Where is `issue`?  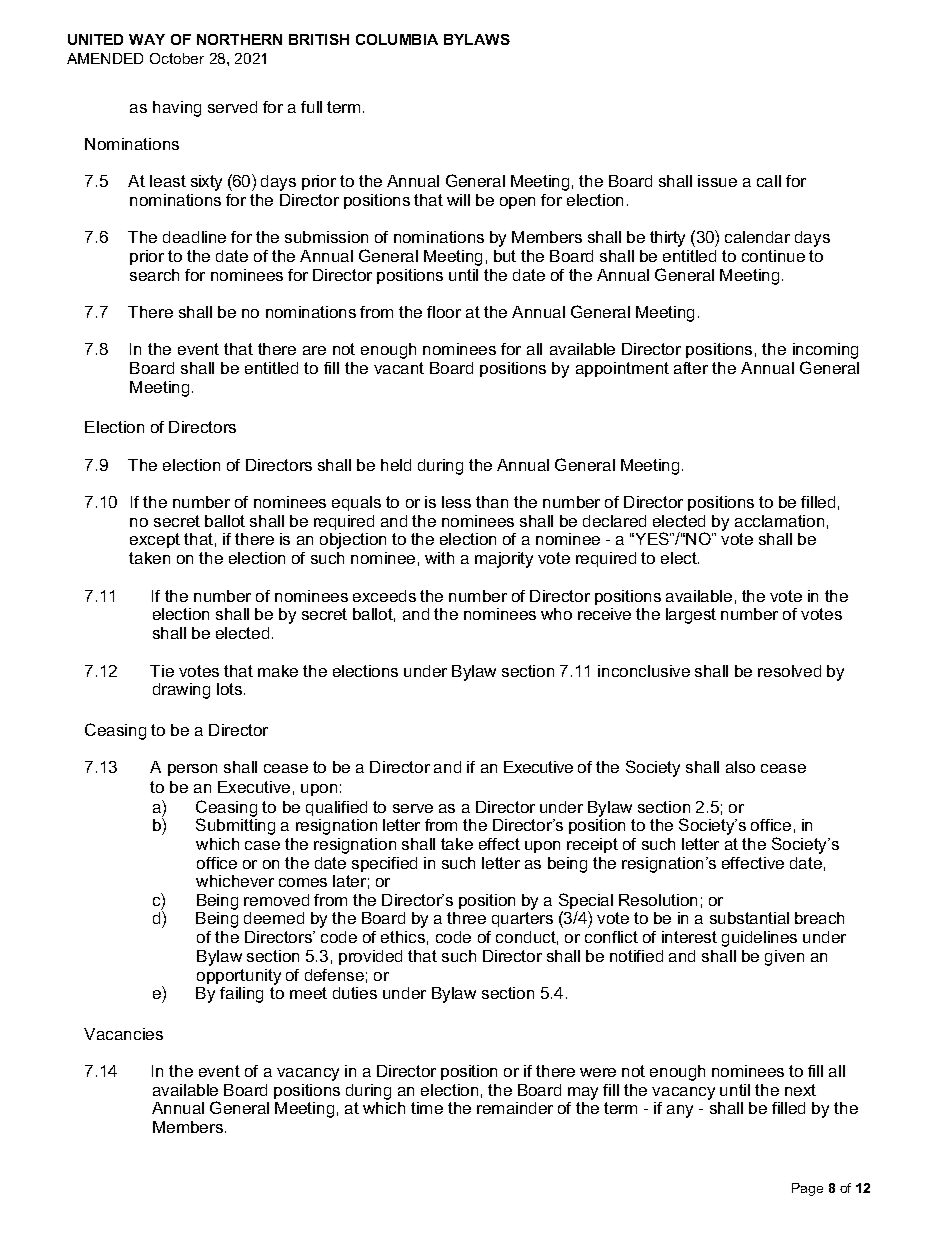
issue is located at coordinates (717, 181).
